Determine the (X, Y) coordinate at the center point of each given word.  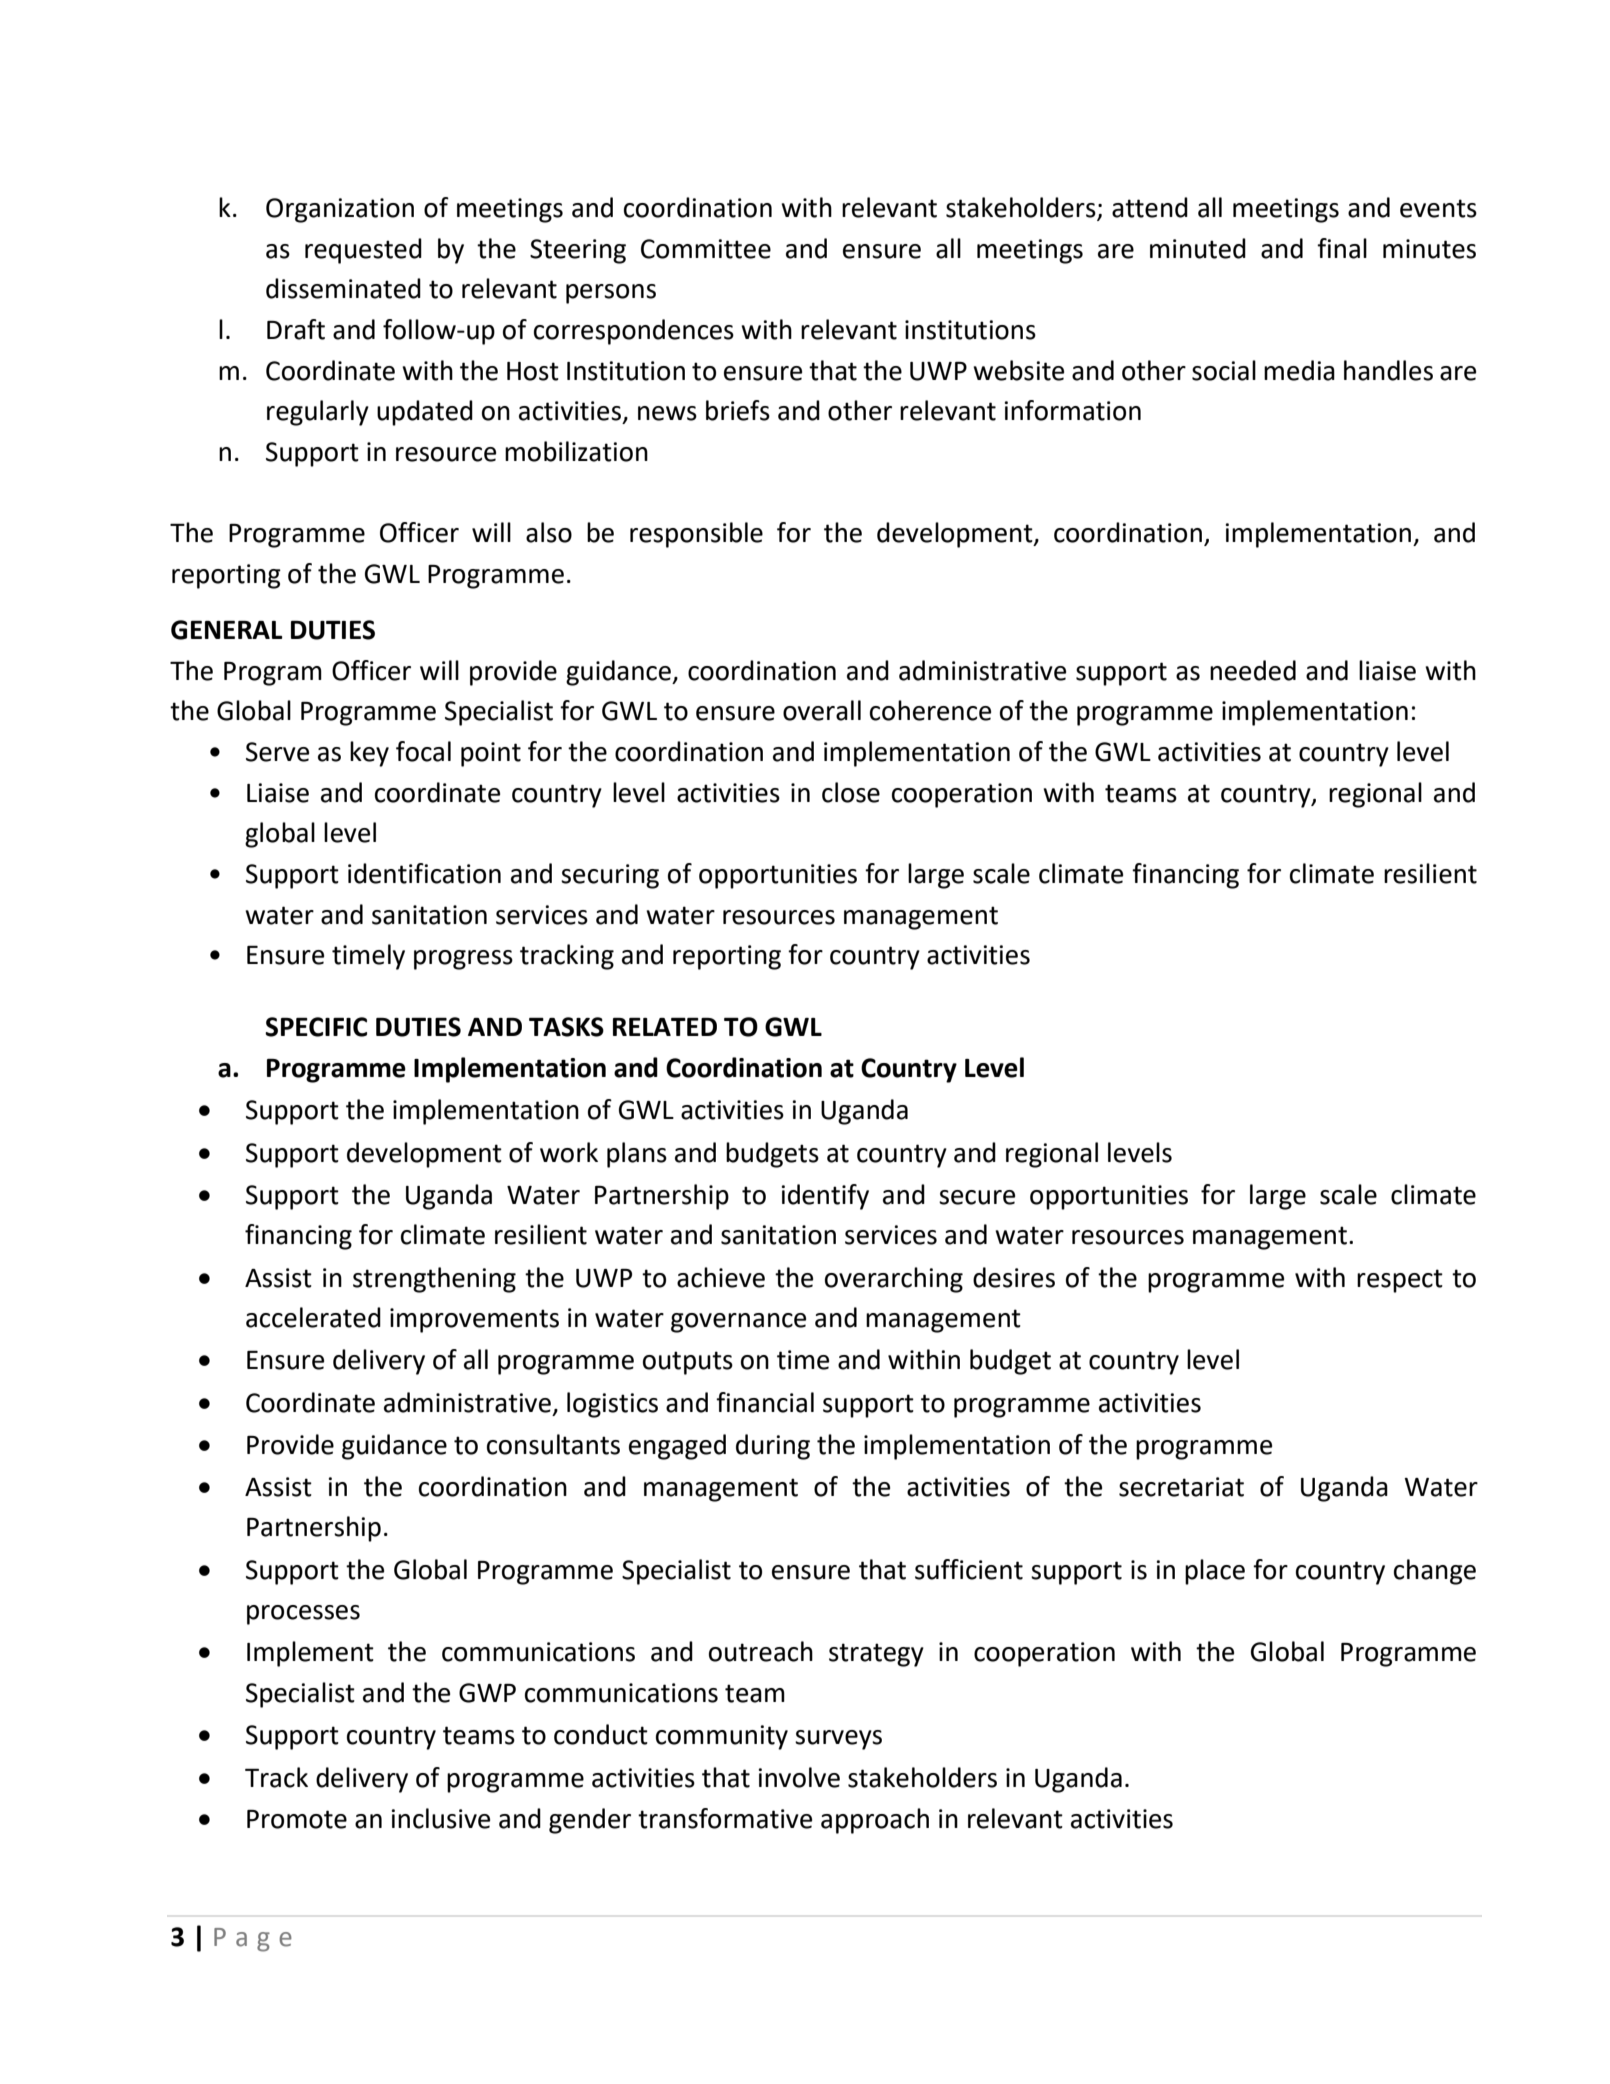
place (1215, 1572)
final (1342, 248)
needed (1253, 670)
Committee (706, 249)
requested (363, 251)
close (851, 792)
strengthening (434, 1280)
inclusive (440, 1818)
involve (799, 1777)
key (369, 754)
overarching (894, 1280)
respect (1400, 1281)
